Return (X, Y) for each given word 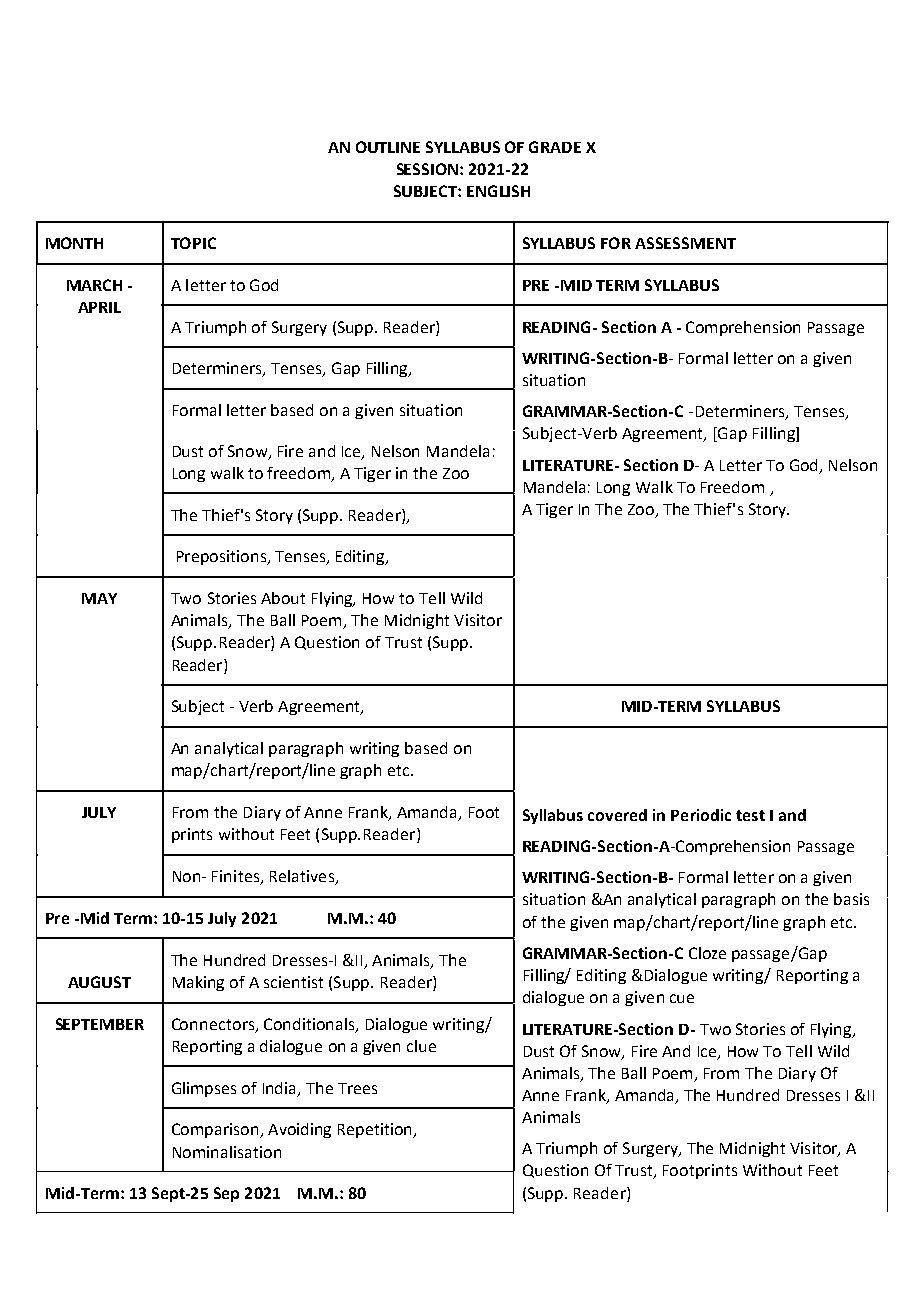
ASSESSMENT (685, 243)
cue (682, 998)
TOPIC (193, 243)
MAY (99, 598)
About (283, 598)
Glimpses (204, 1089)
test (750, 815)
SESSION (427, 169)
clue (421, 1046)
